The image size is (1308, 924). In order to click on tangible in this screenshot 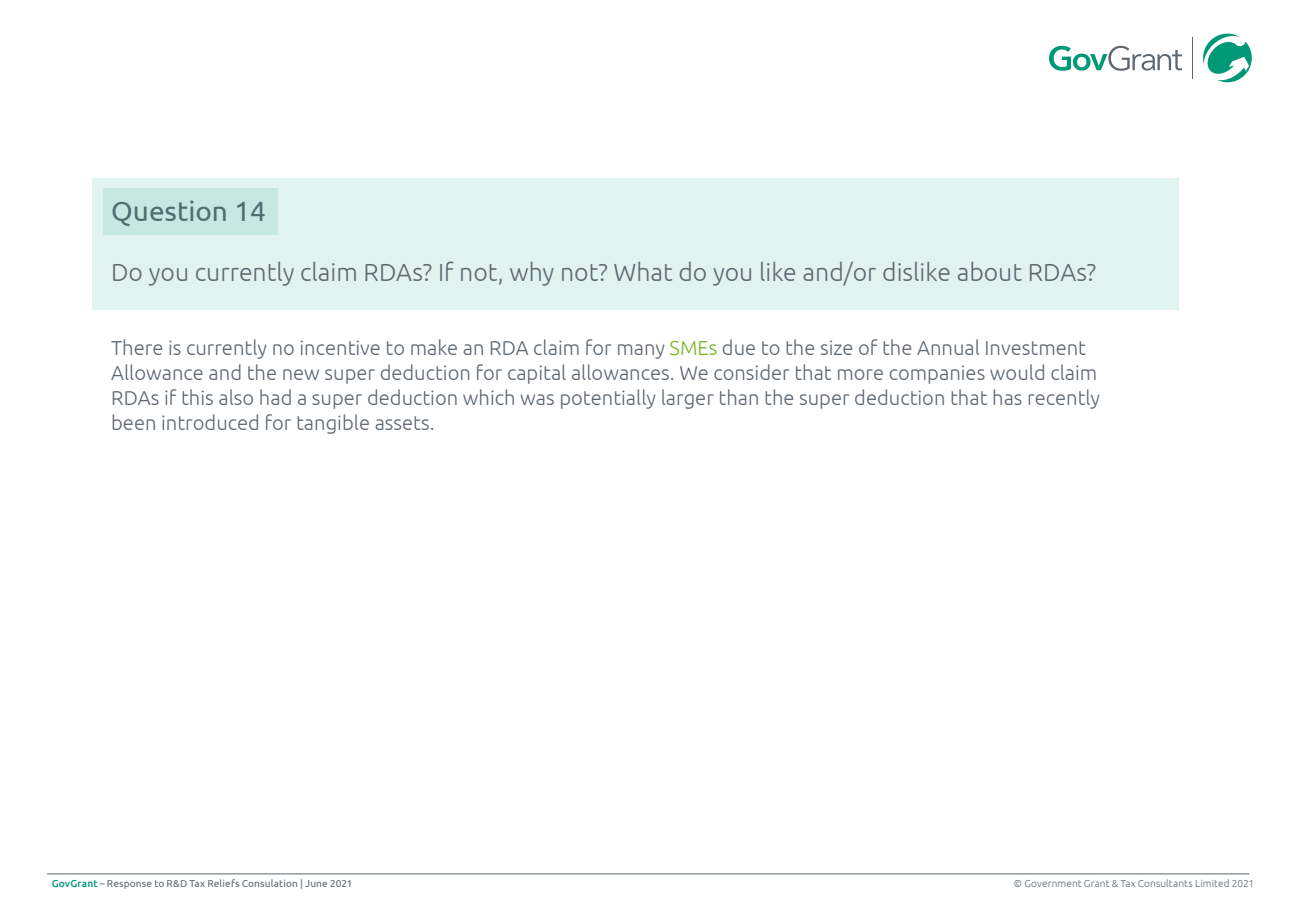, I will do `click(333, 424)`.
